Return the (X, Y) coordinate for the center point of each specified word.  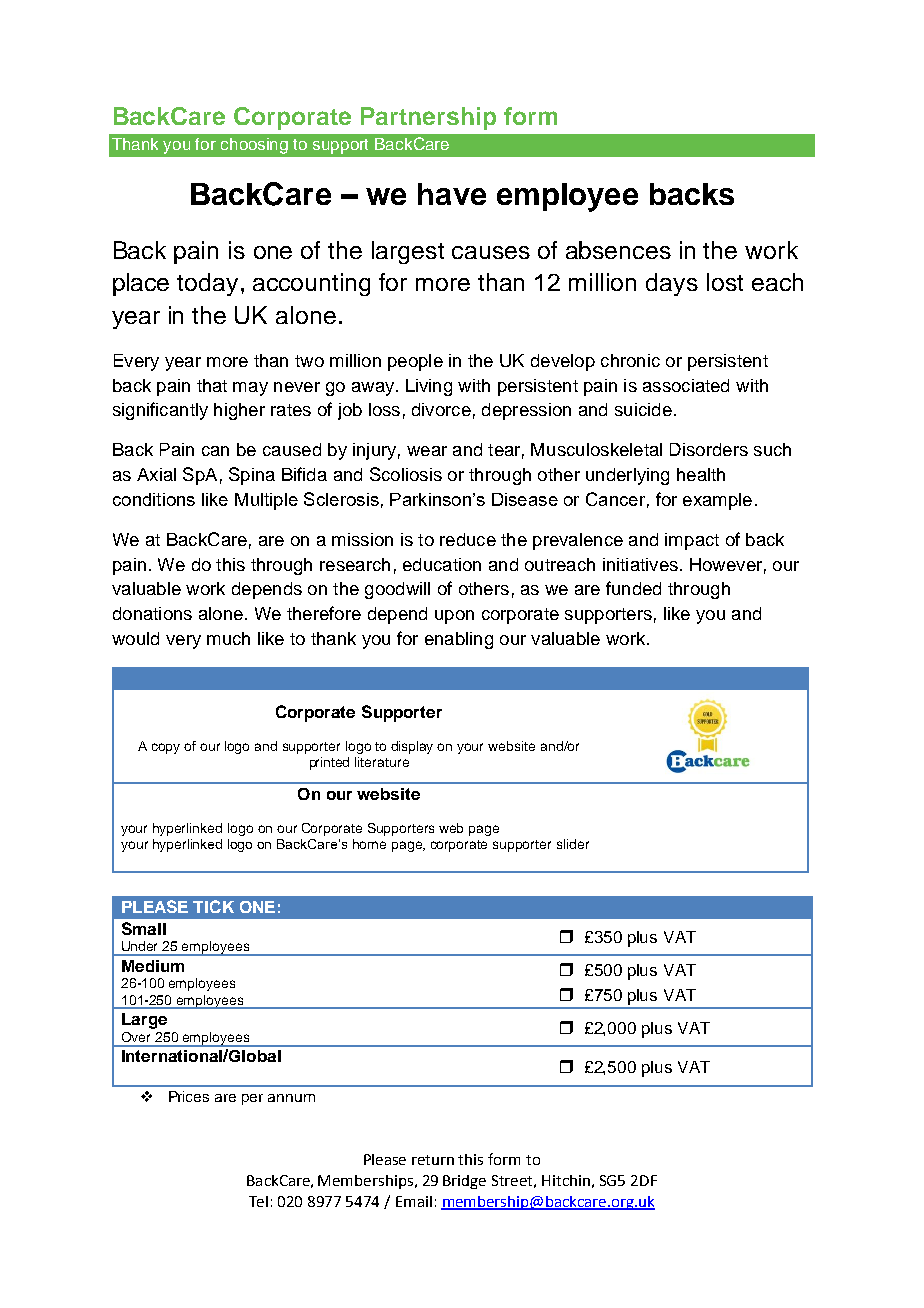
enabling (459, 640)
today (207, 284)
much (228, 638)
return (433, 1160)
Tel (258, 1201)
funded (633, 588)
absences (618, 250)
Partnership (428, 118)
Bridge (464, 1182)
